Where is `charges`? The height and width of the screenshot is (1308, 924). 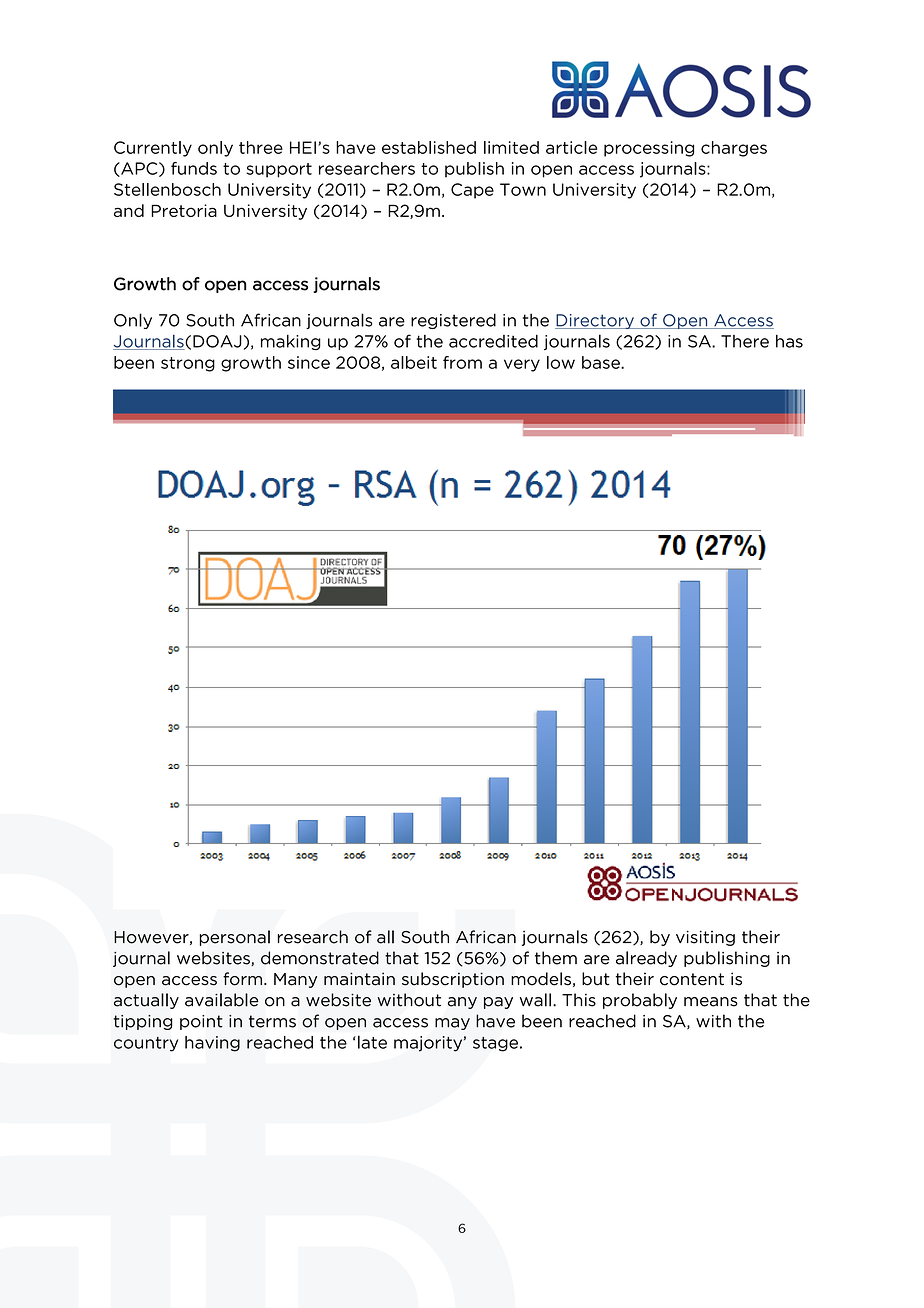 charges is located at coordinates (734, 149).
